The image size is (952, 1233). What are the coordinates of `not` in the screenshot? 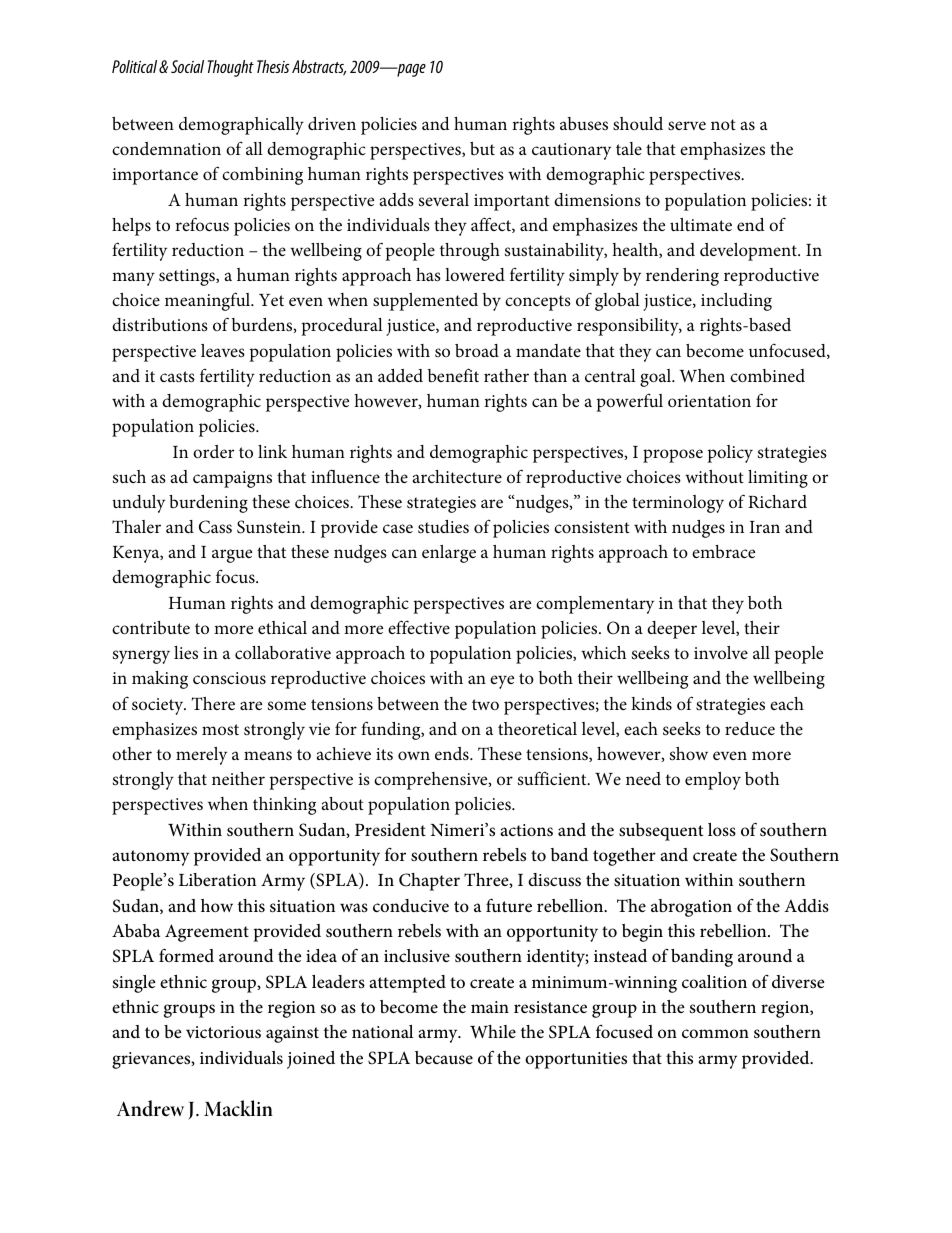 It's located at (723, 124).
